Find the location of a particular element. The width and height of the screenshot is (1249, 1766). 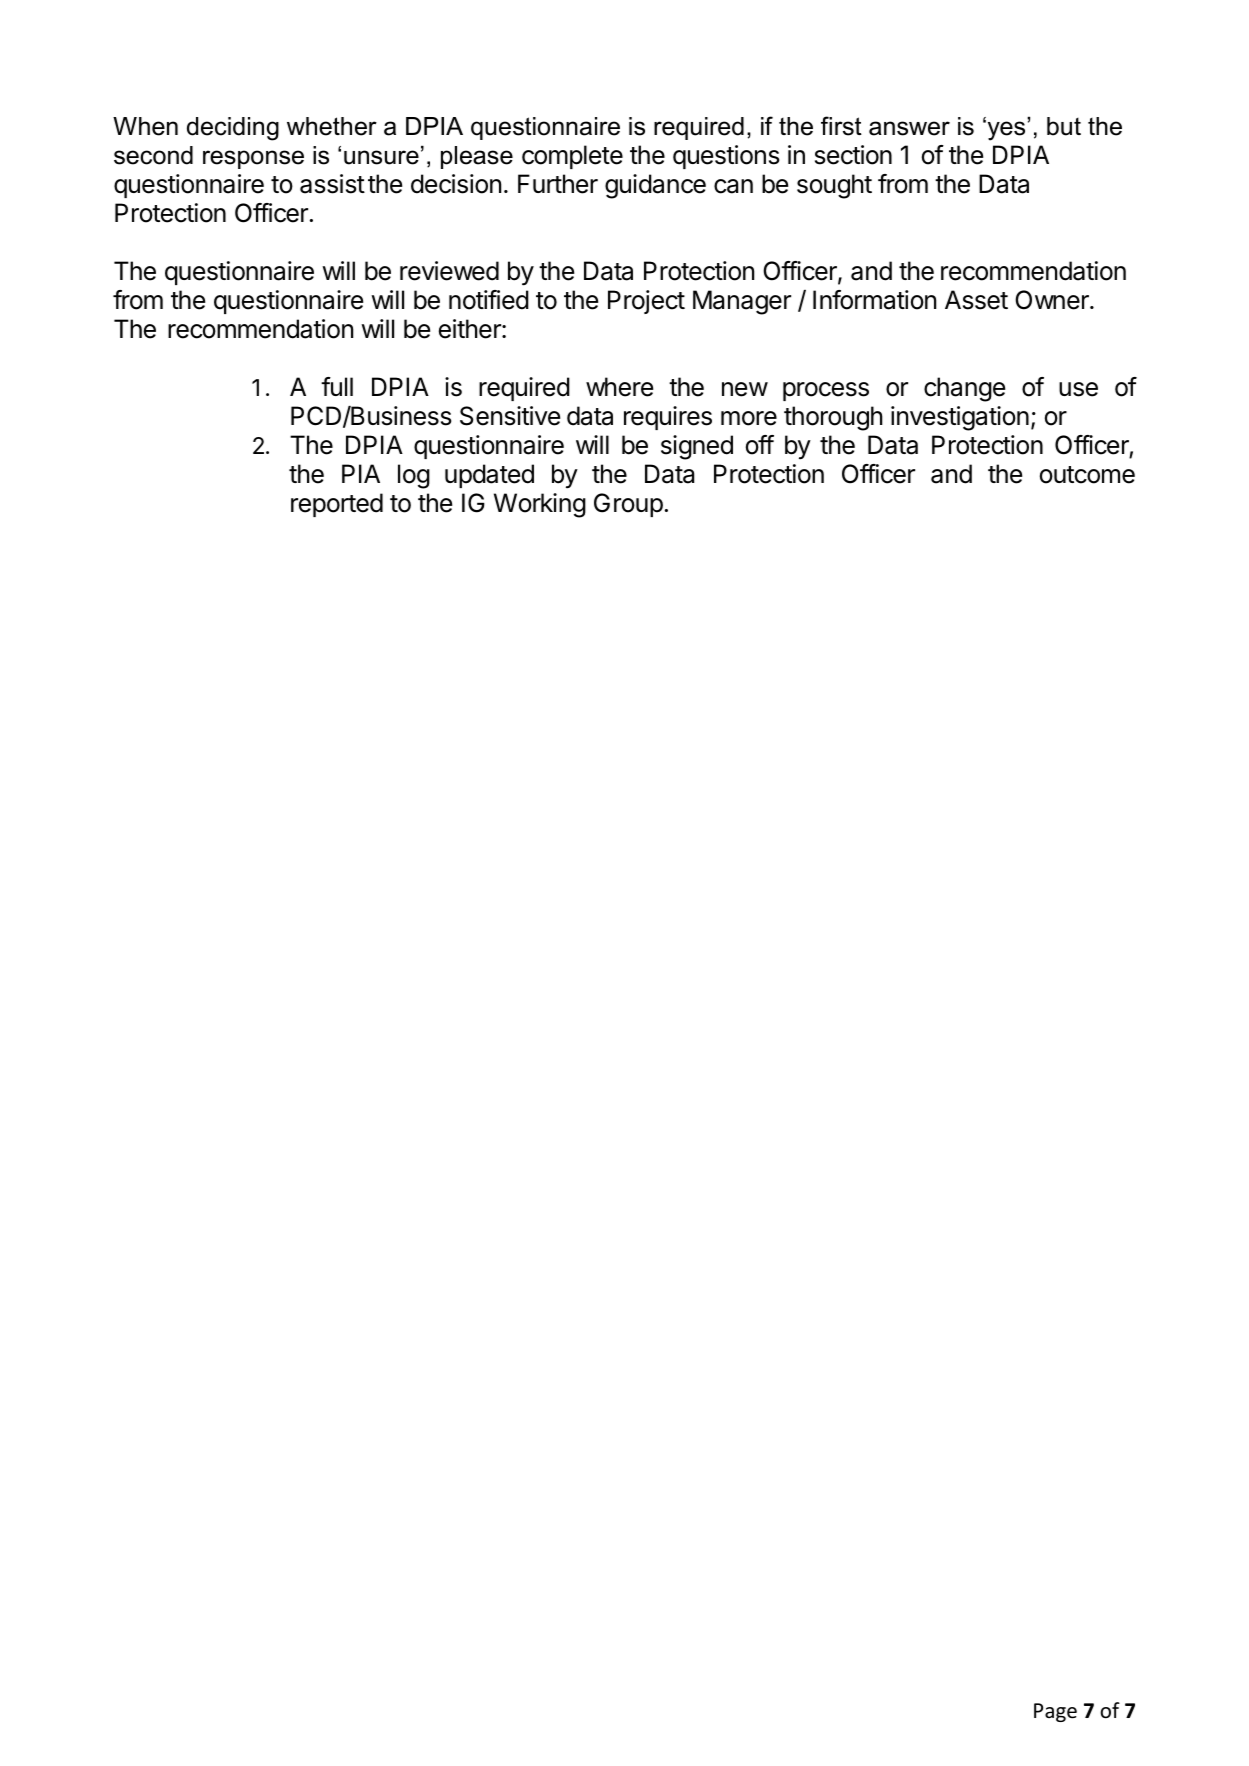

outcome is located at coordinates (1087, 475).
